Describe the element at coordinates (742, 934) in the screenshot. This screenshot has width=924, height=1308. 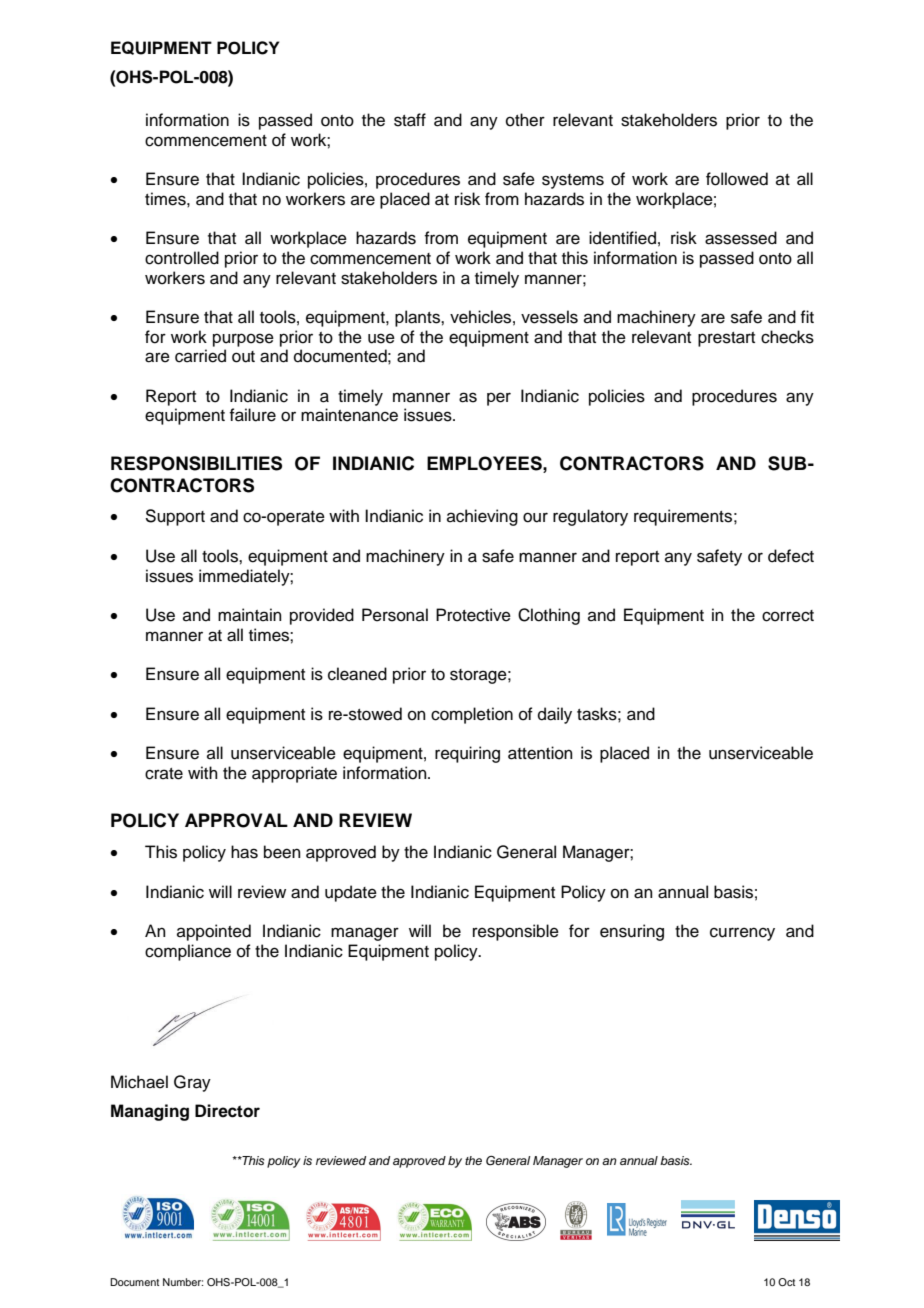
I see `currency` at that location.
